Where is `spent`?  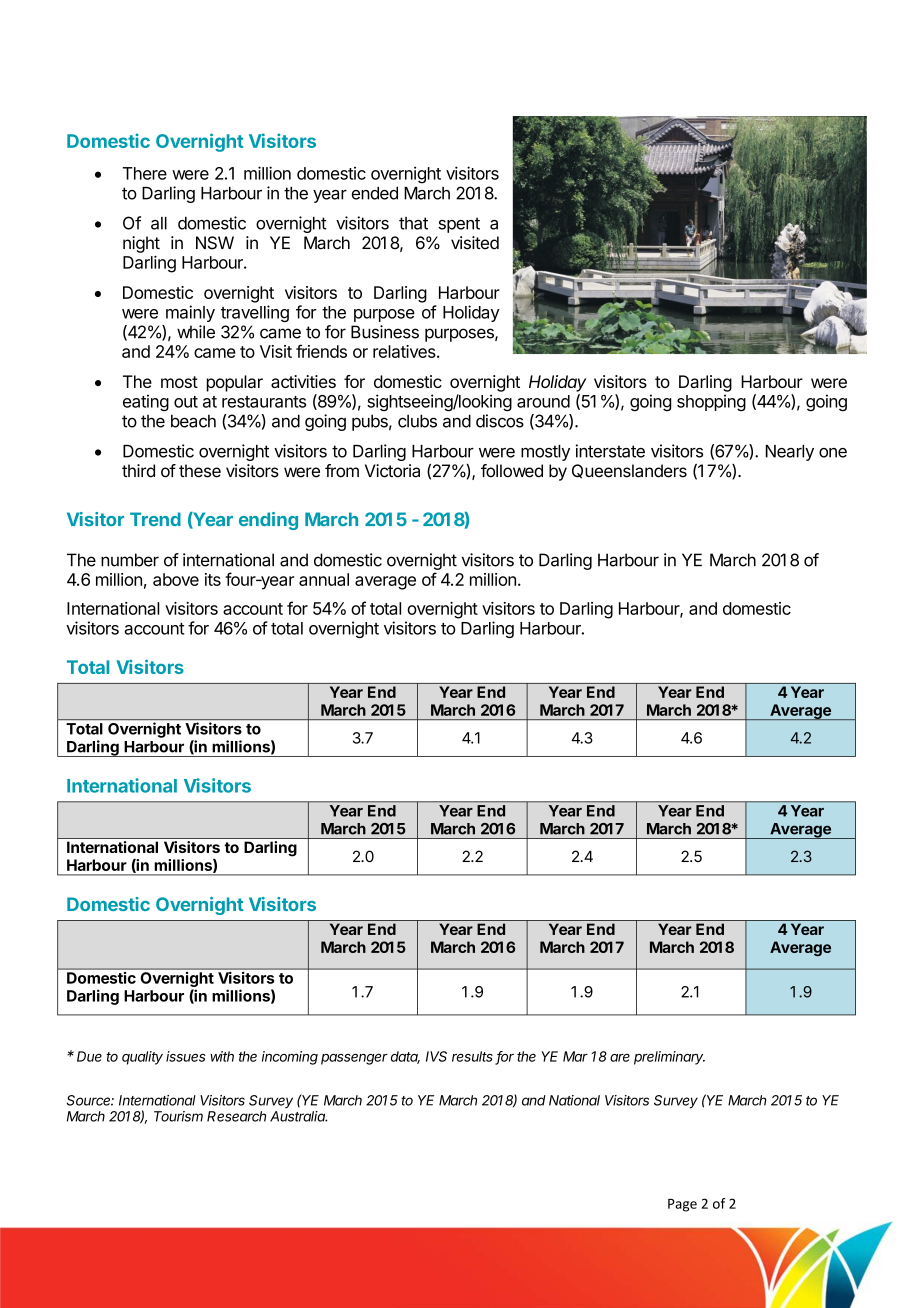 spent is located at coordinates (459, 225).
